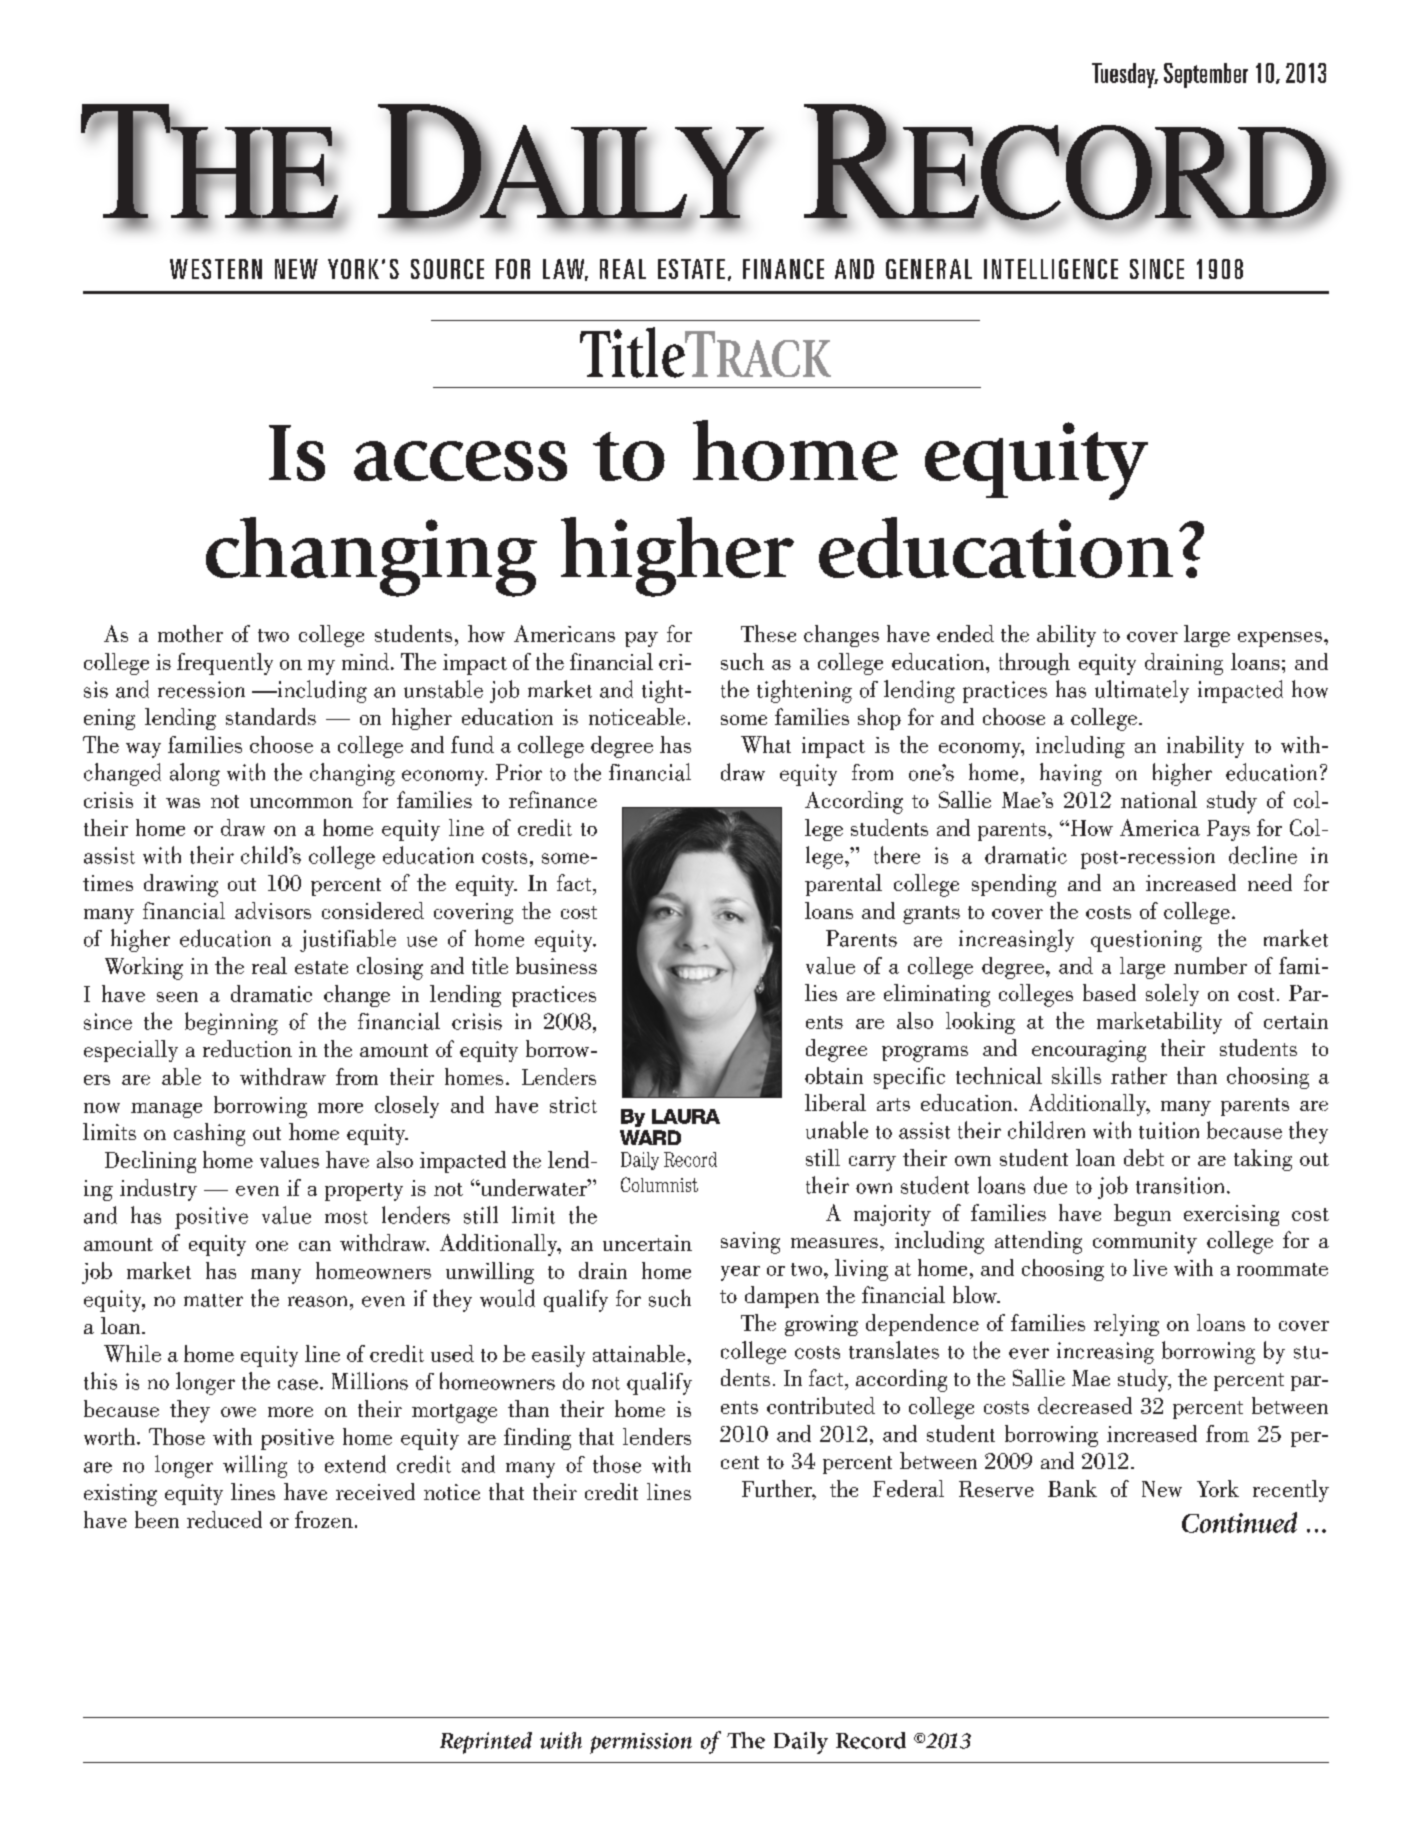 This screenshot has height=1827, width=1412. Describe the element at coordinates (1239, 1522) in the screenshot. I see `Continued` at that location.
